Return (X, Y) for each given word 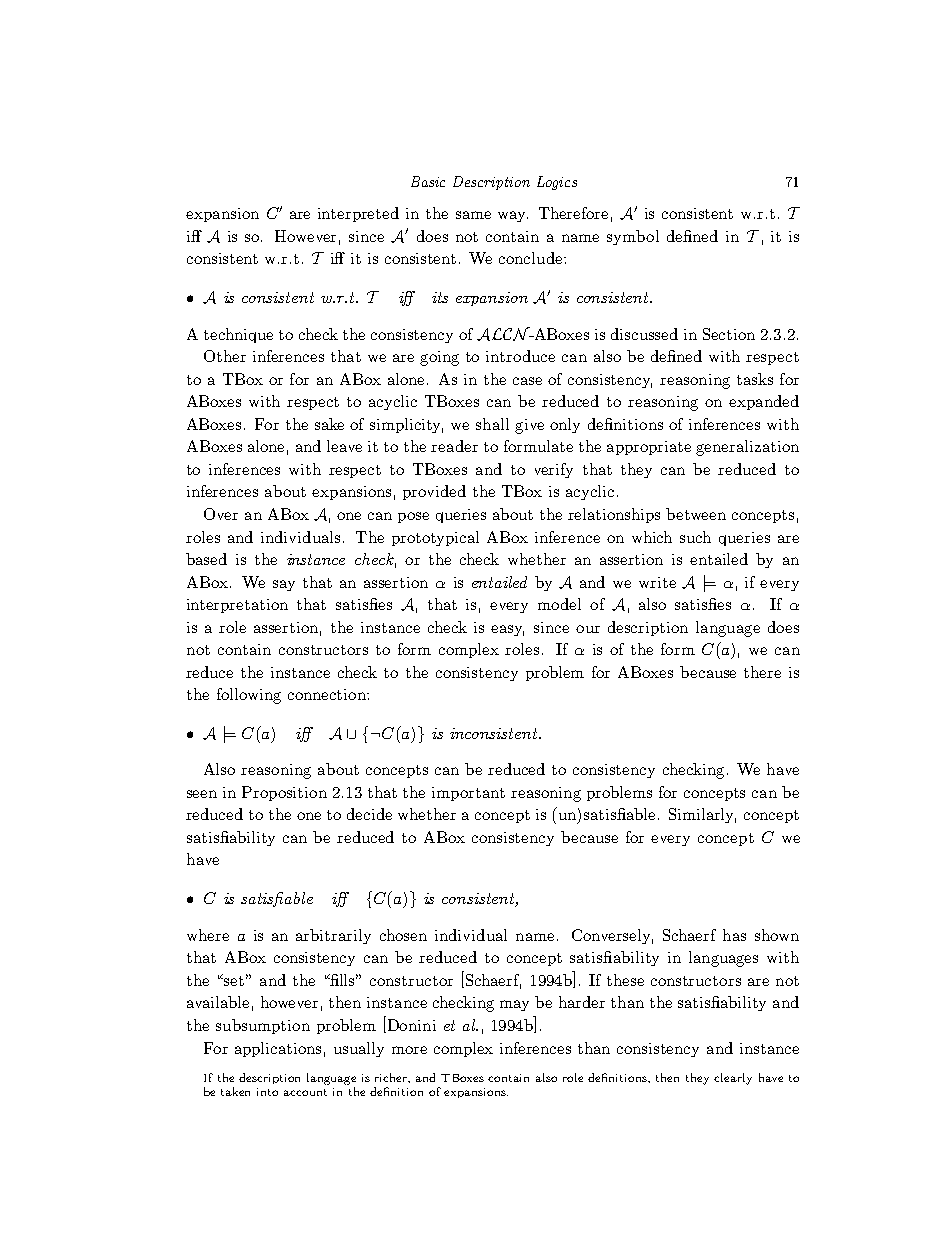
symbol (633, 237)
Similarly (702, 815)
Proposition (284, 793)
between (696, 514)
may (514, 1005)
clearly (733, 1079)
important (468, 794)
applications (278, 1049)
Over (221, 514)
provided (434, 492)
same (473, 215)
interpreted (358, 214)
